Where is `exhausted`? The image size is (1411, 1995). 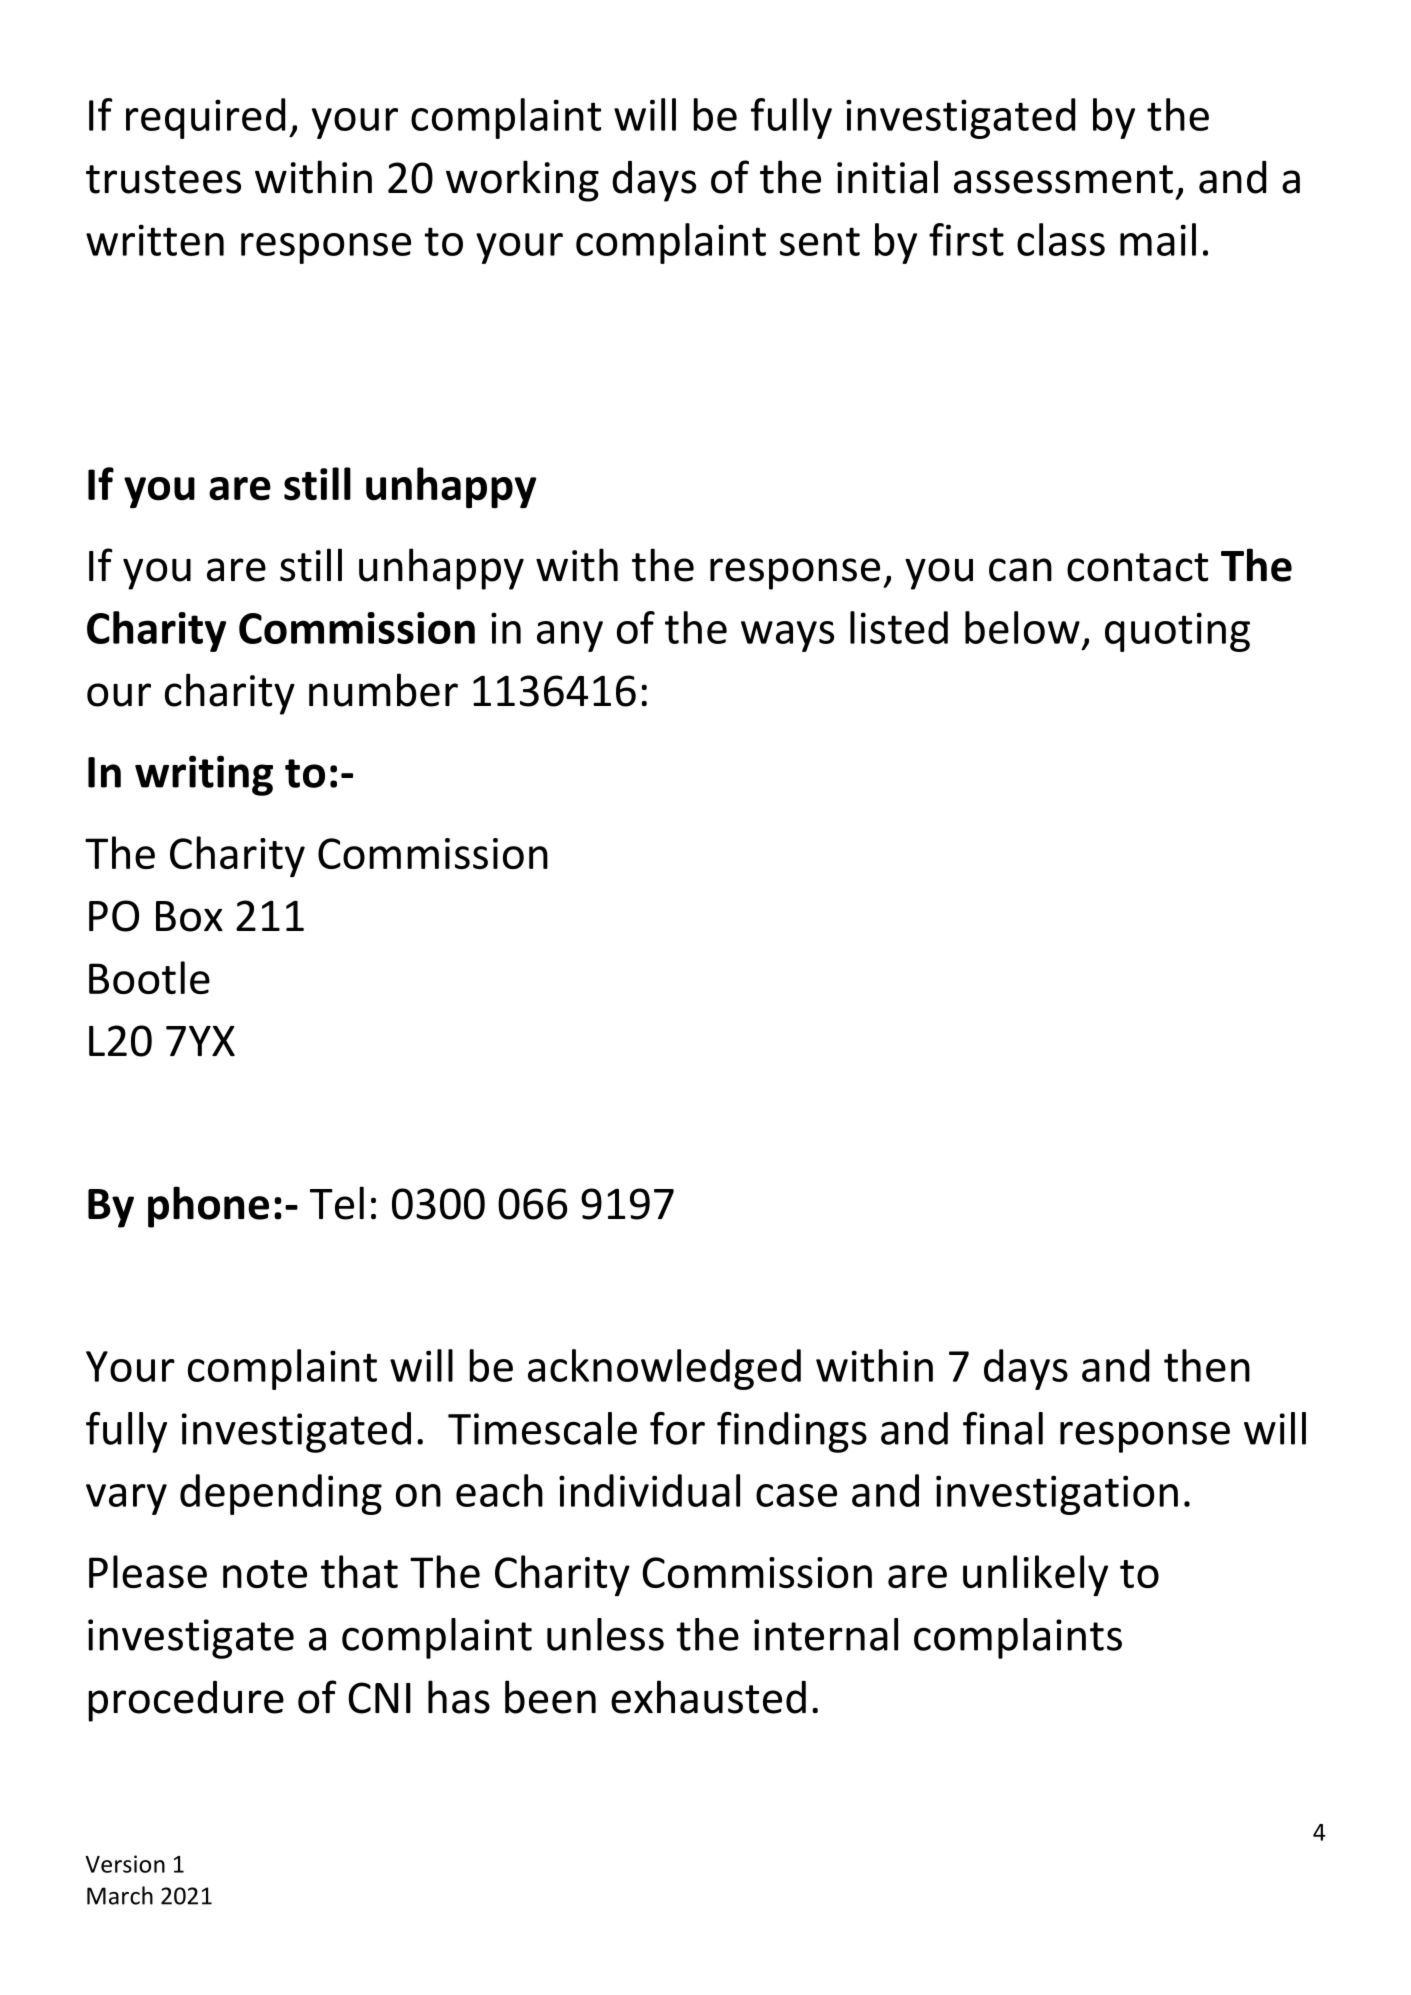 exhausted is located at coordinates (708, 1697).
